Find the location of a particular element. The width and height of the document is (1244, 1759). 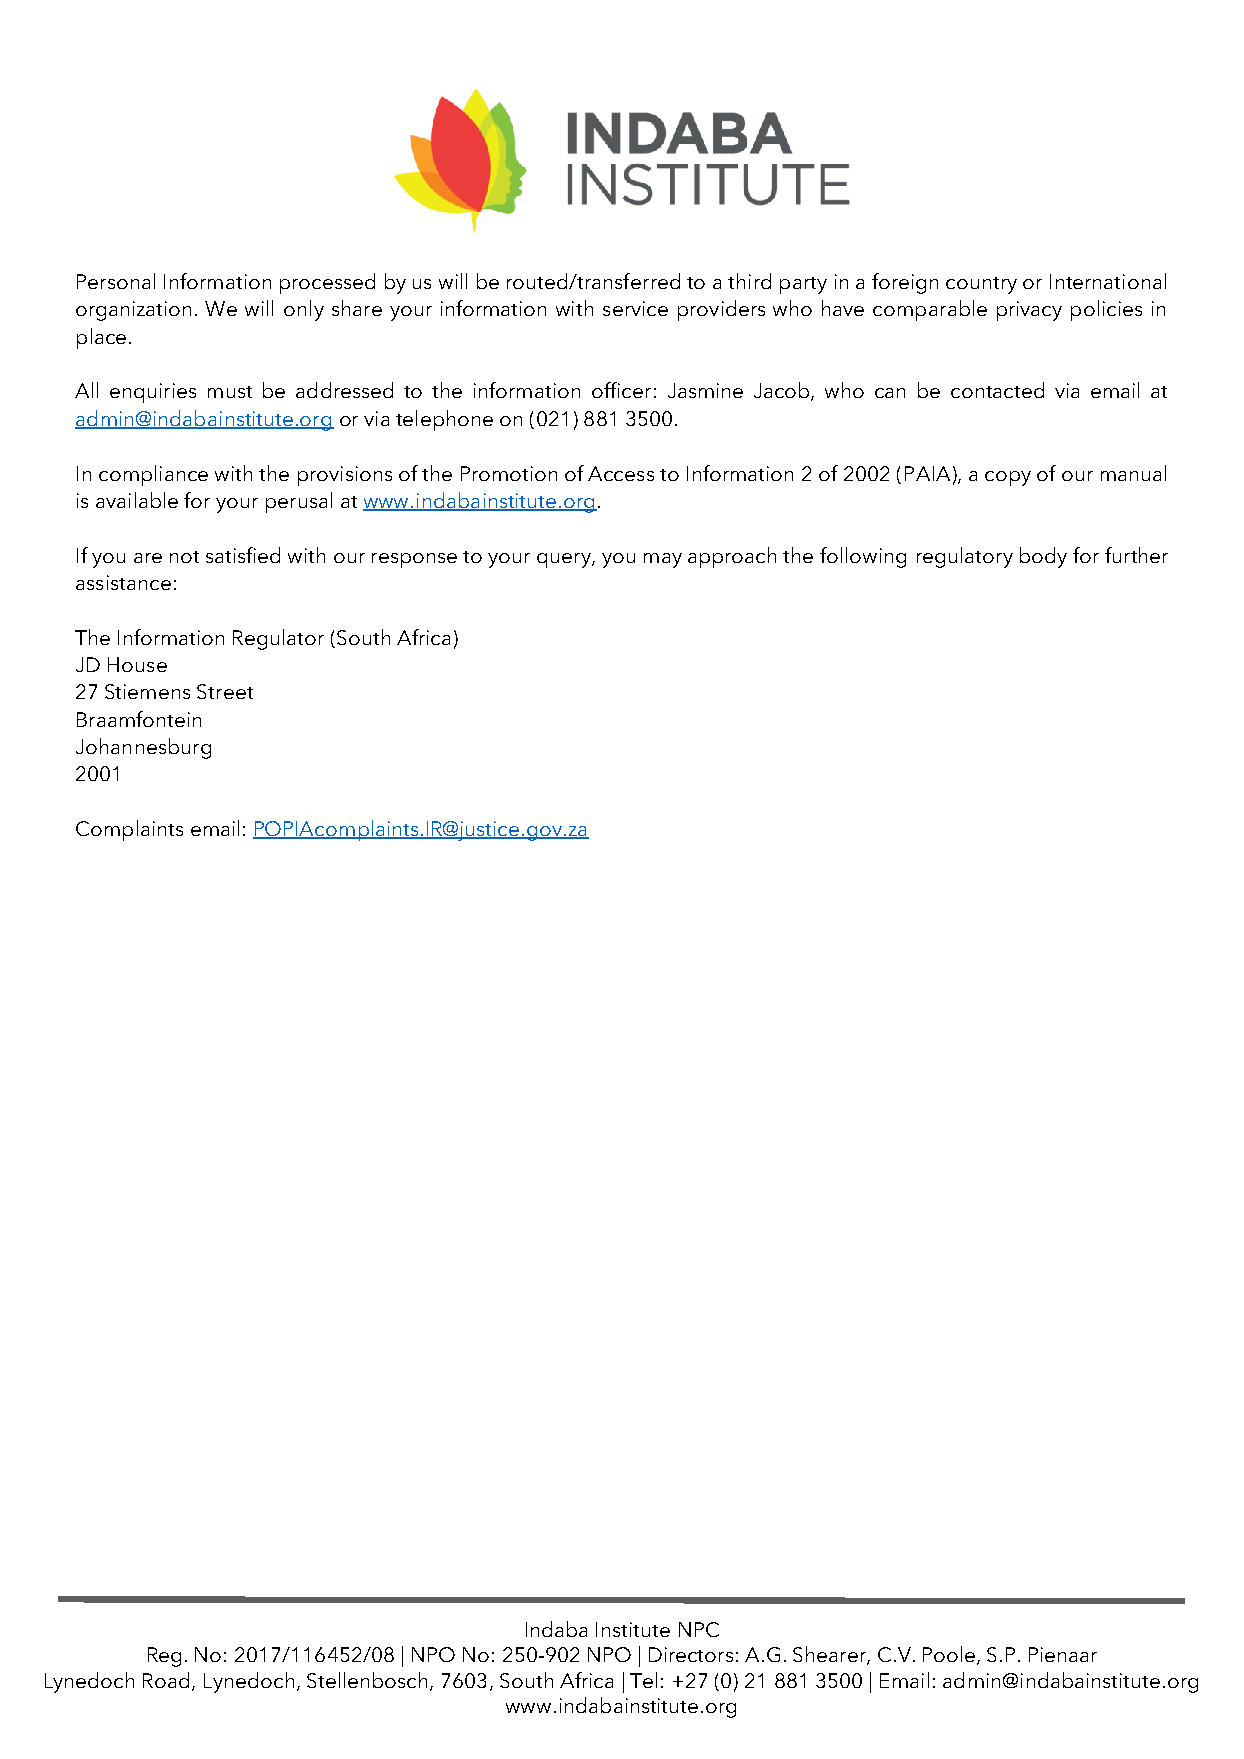

query is located at coordinates (565, 560).
